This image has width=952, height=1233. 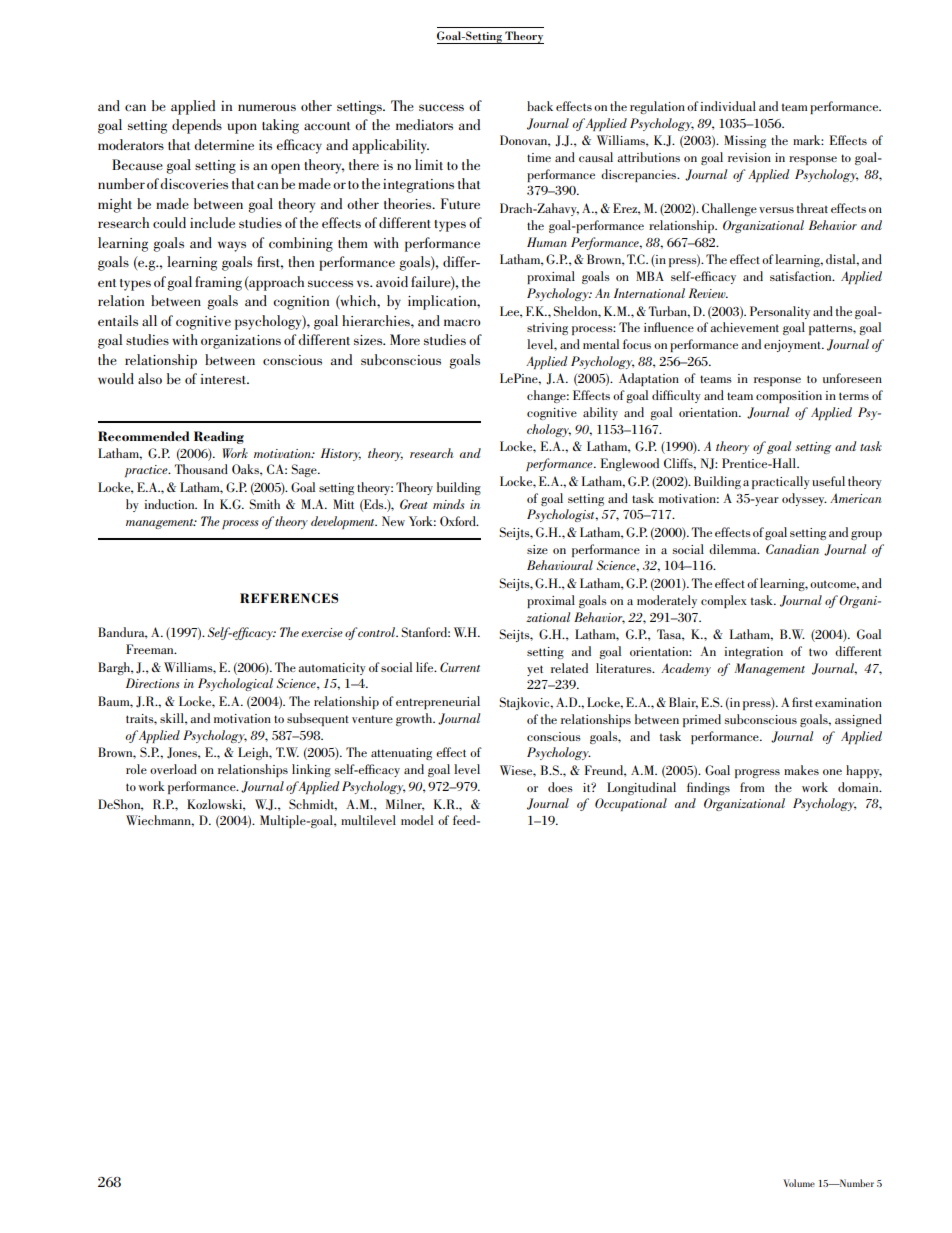 What do you see at coordinates (197, 126) in the image?
I see `depends` at bounding box center [197, 126].
